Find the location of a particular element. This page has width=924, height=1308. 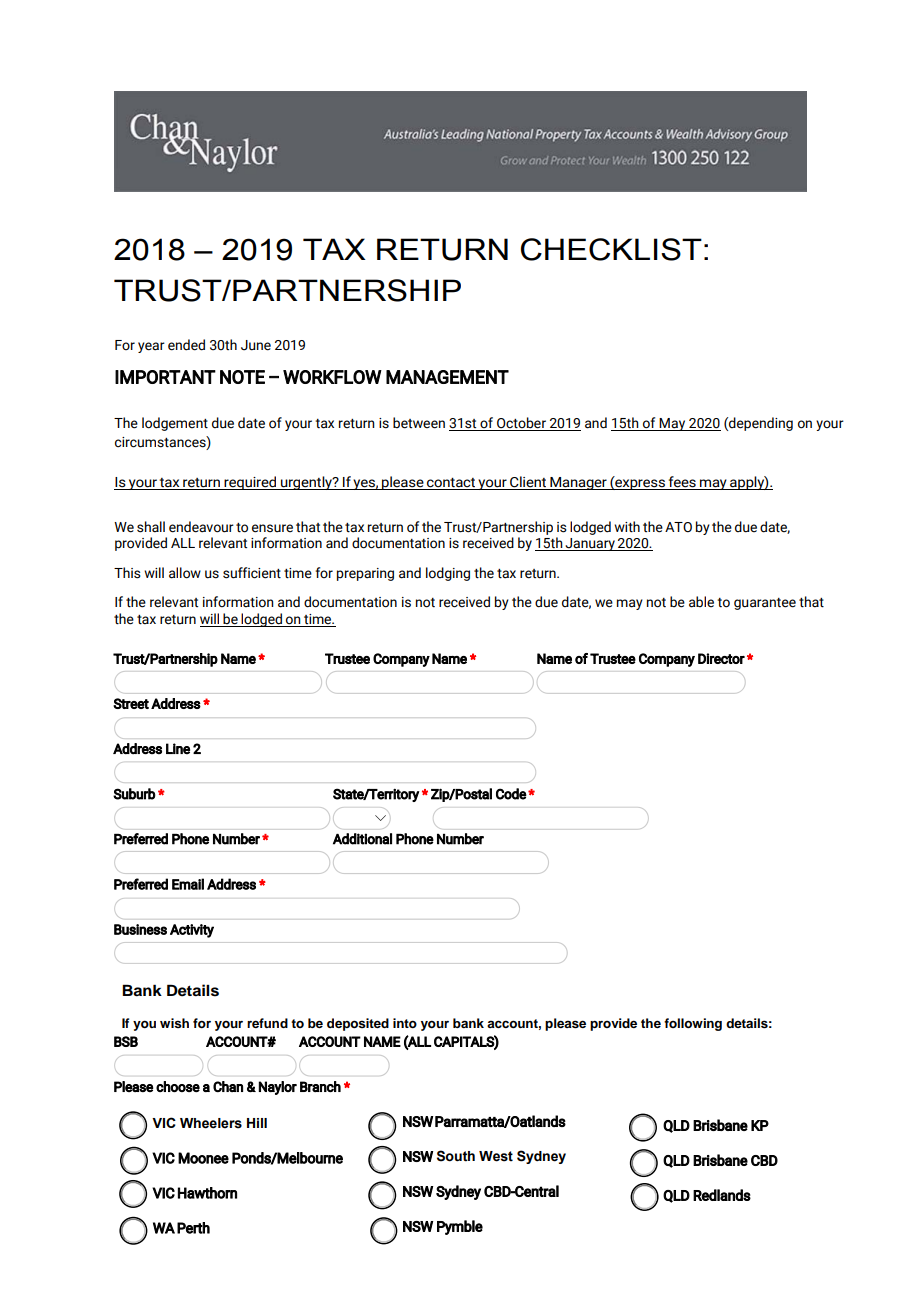

Line is located at coordinates (178, 749).
